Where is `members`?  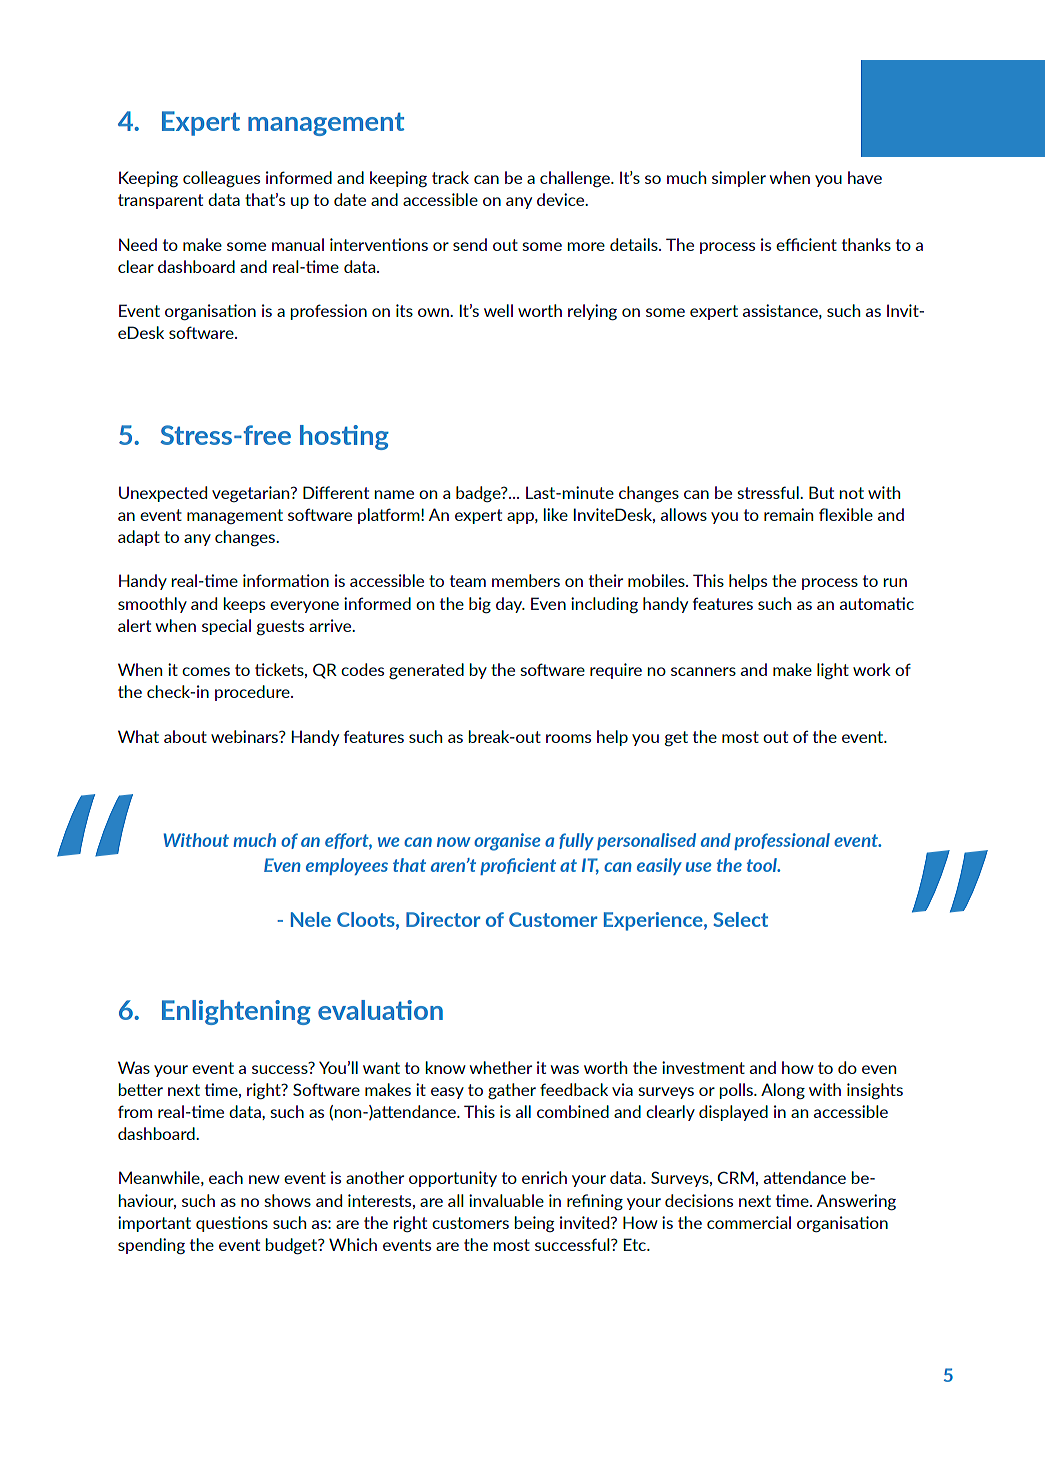
members is located at coordinates (526, 580).
